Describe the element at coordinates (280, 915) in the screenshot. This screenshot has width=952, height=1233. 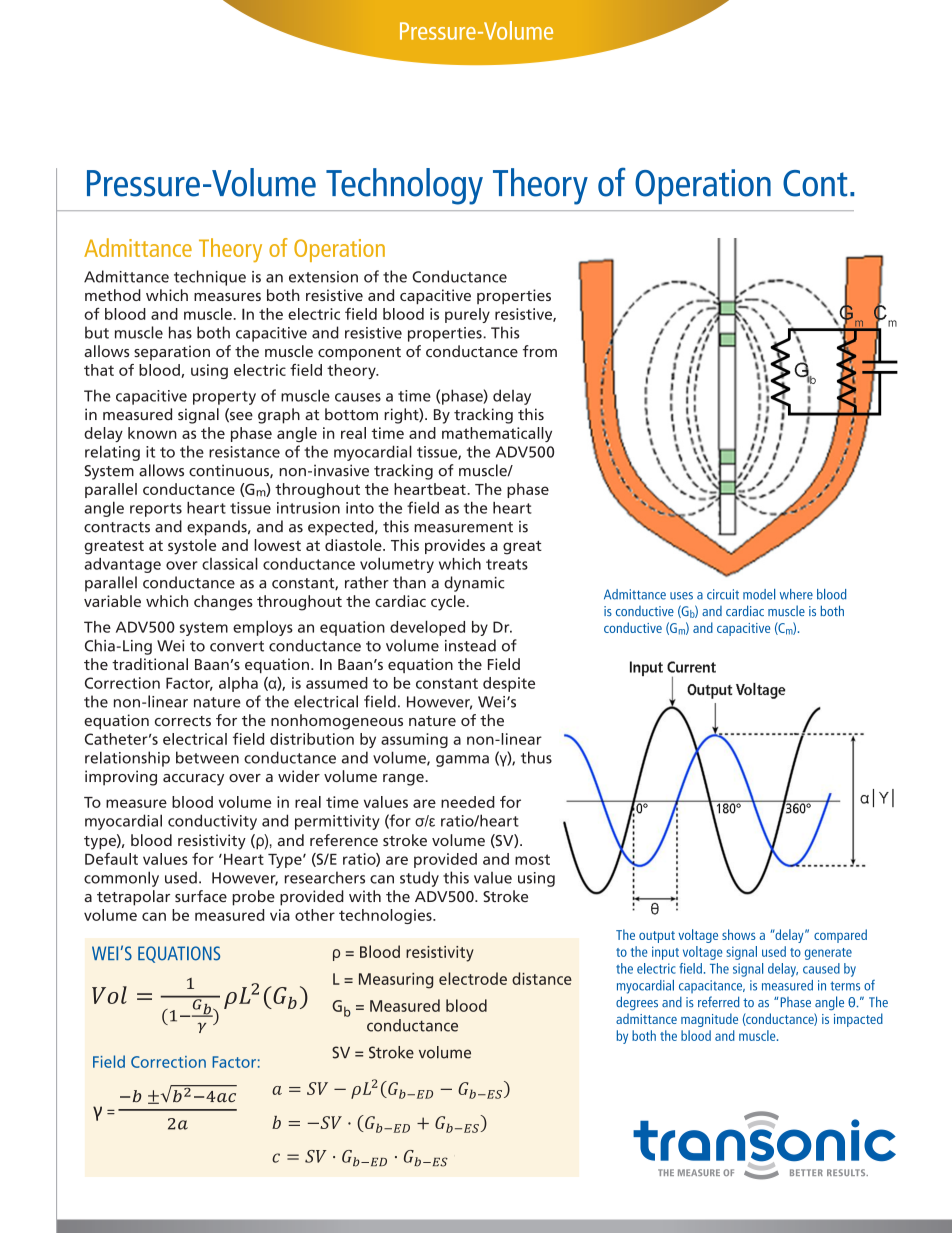
I see `via` at that location.
